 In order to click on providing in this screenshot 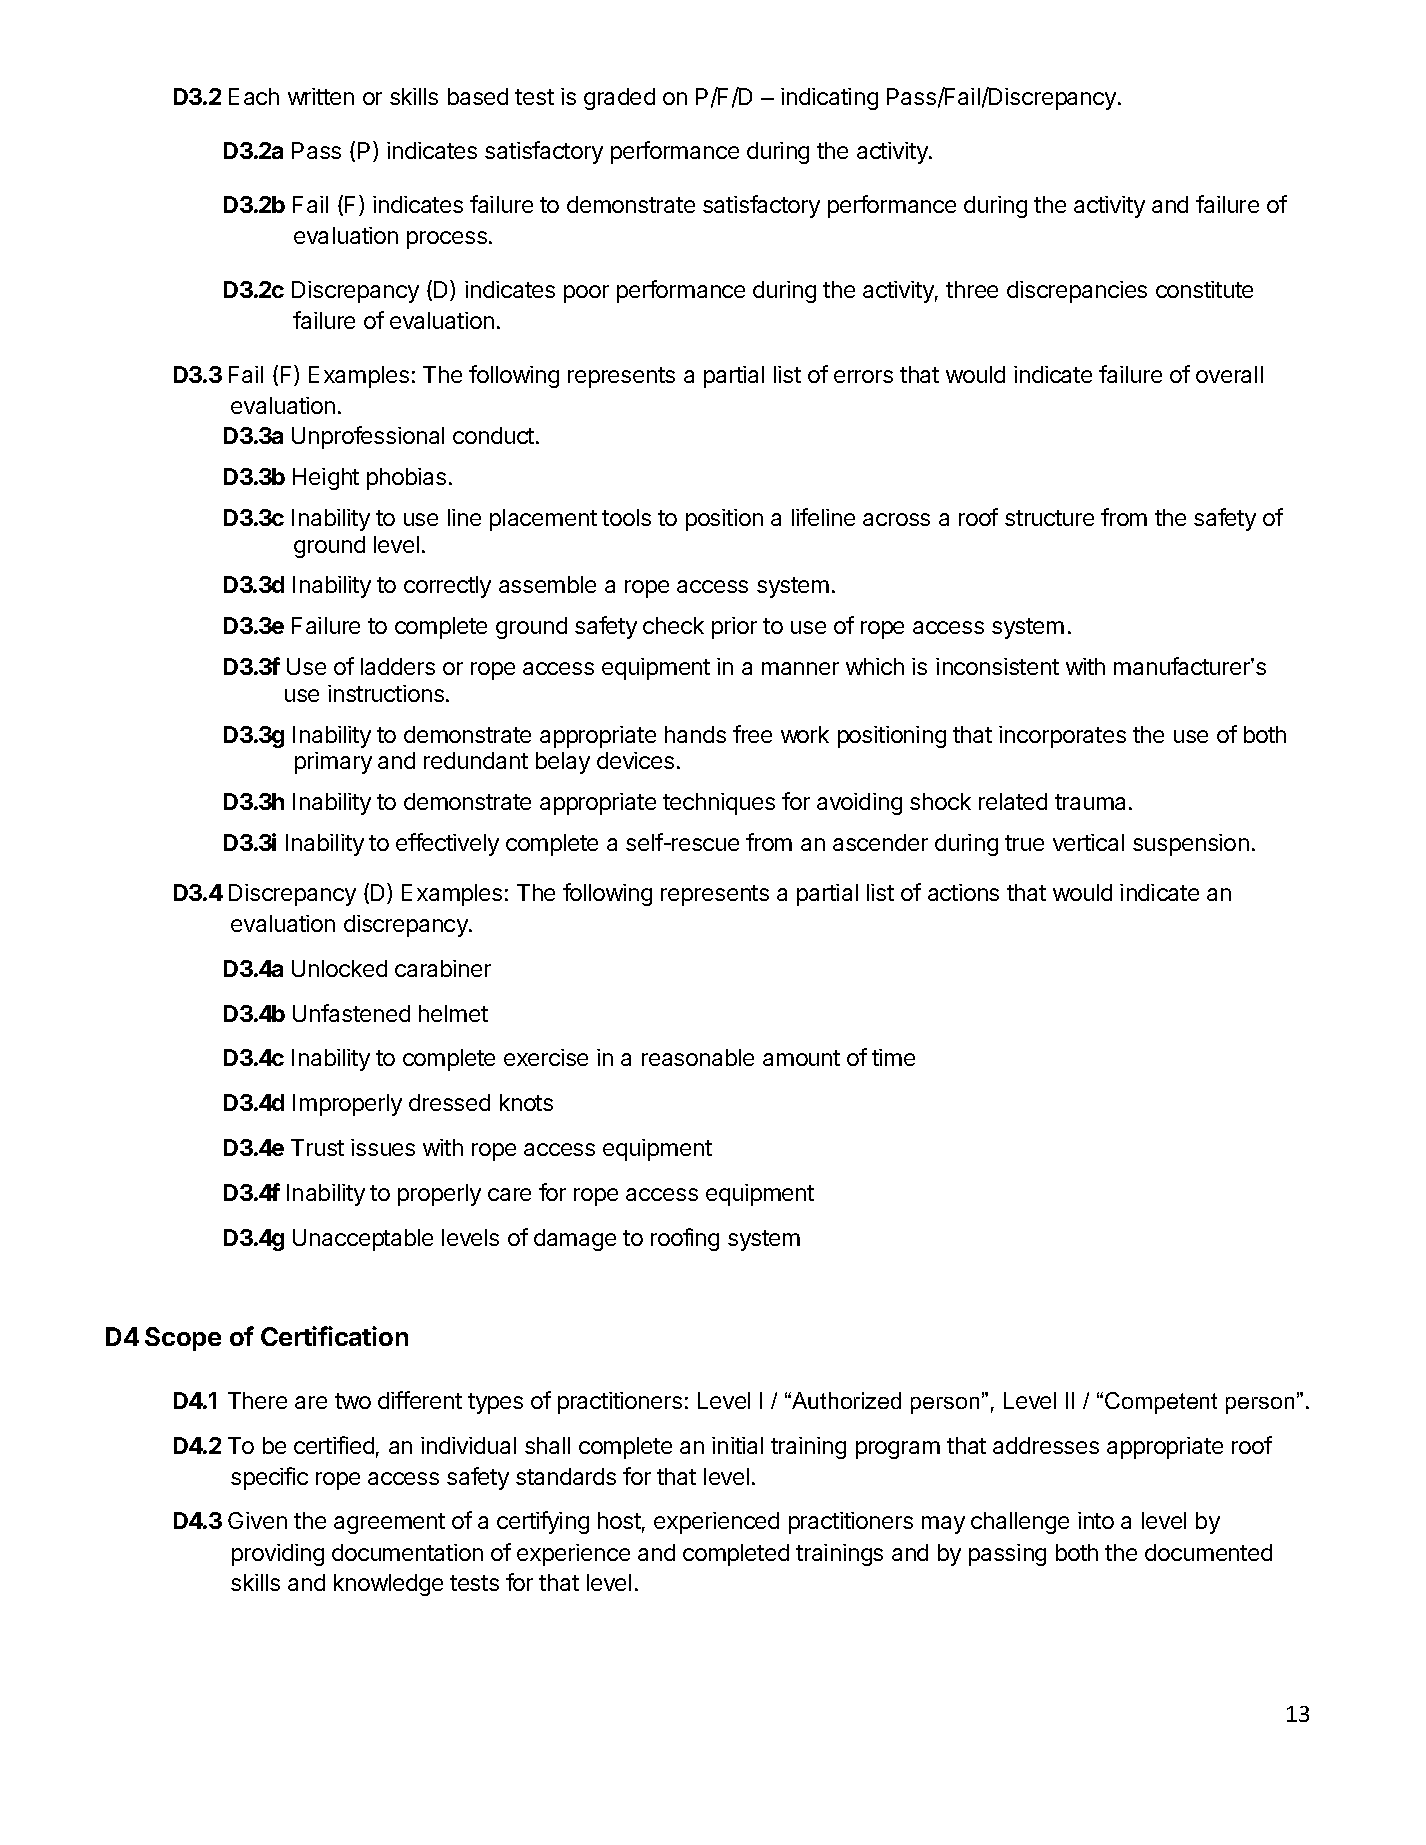, I will do `click(278, 1555)`.
